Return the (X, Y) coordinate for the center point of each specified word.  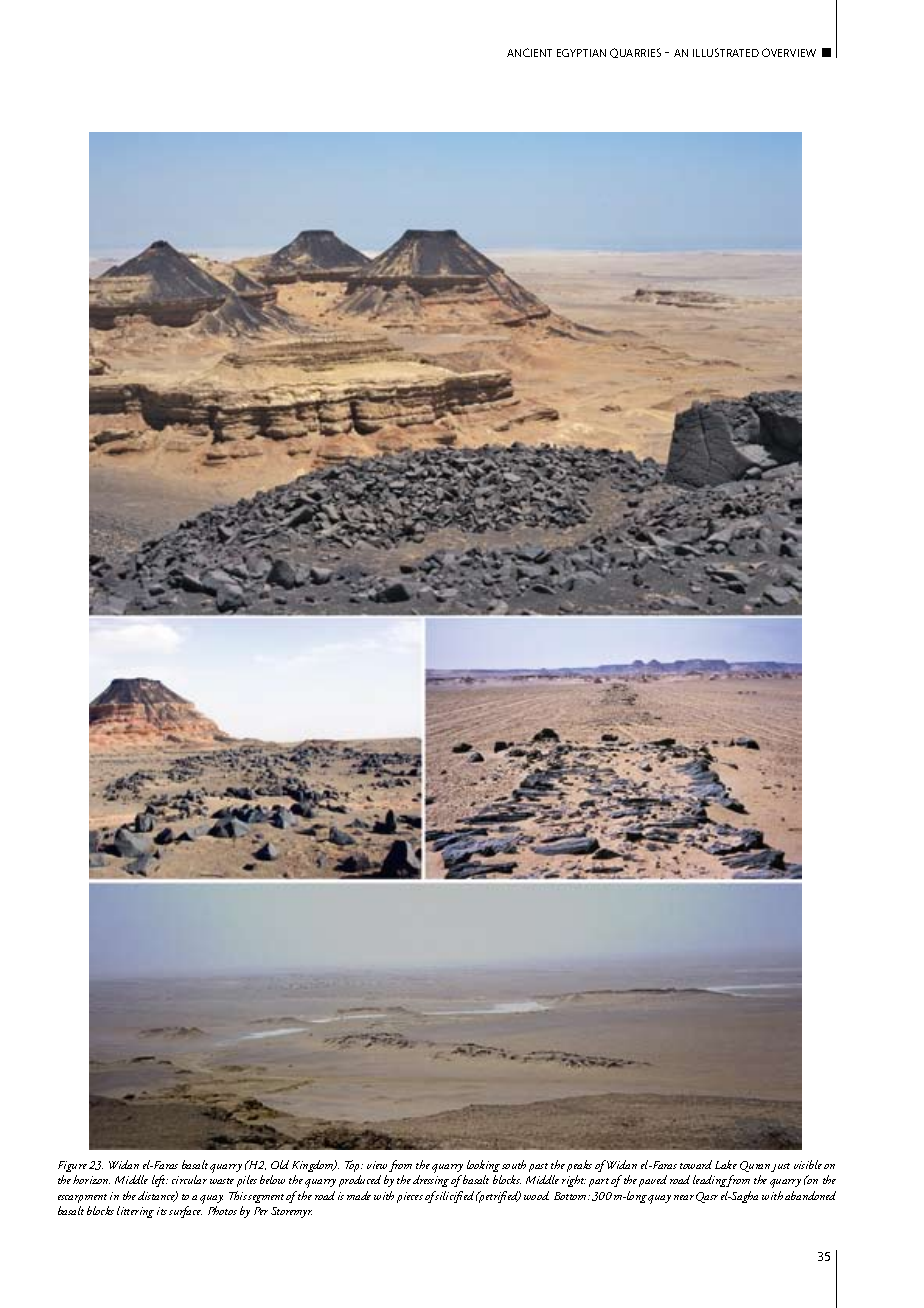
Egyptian (581, 53)
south (514, 1164)
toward (696, 1164)
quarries (635, 53)
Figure (72, 1166)
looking (483, 1166)
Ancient (529, 52)
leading (710, 1181)
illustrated (726, 52)
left (160, 1181)
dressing (432, 1181)
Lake (726, 1164)
